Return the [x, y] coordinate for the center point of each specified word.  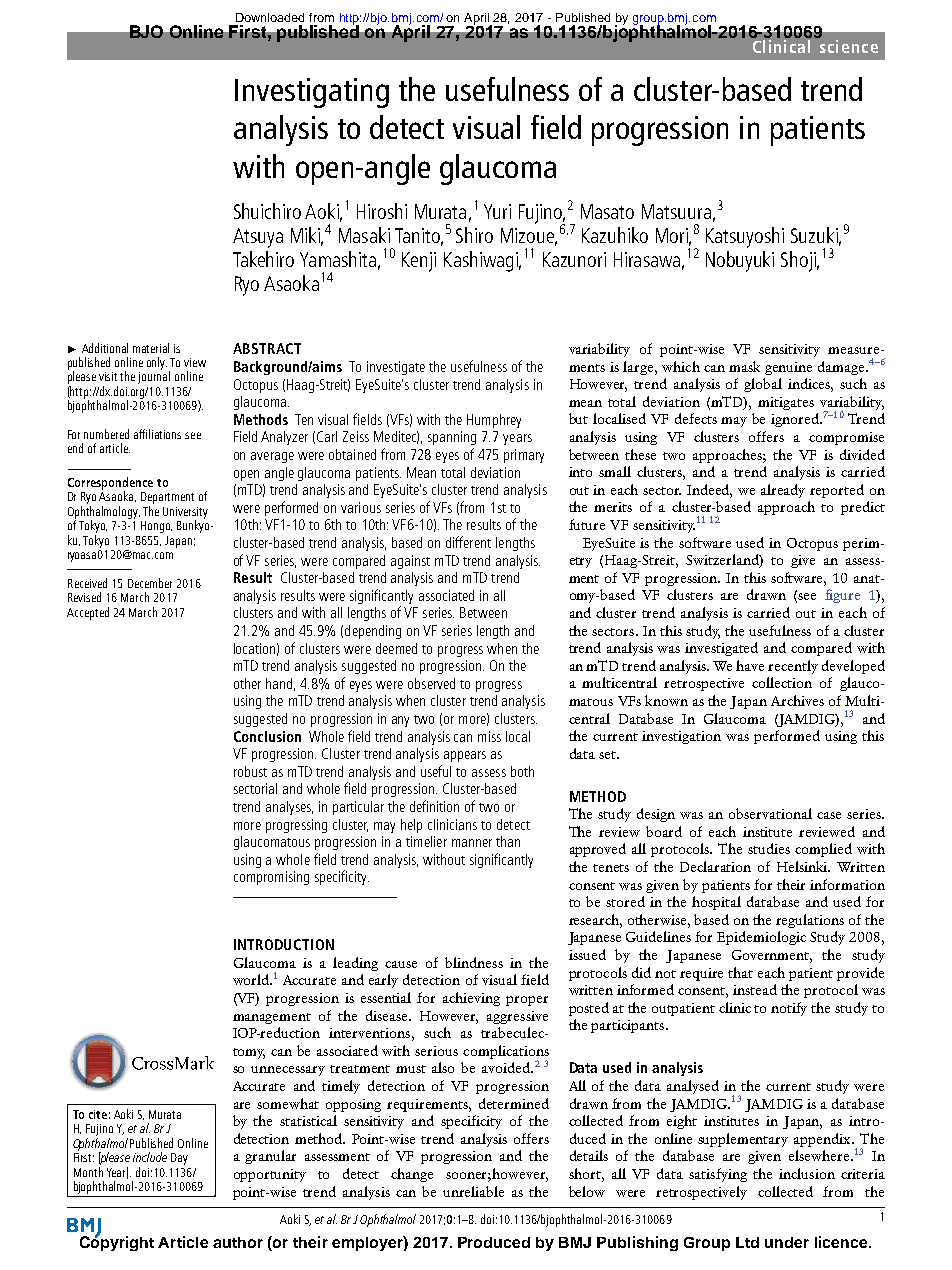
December [150, 583]
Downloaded [270, 17]
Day [179, 1159]
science [849, 46]
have [750, 665]
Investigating [312, 93]
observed [431, 683]
